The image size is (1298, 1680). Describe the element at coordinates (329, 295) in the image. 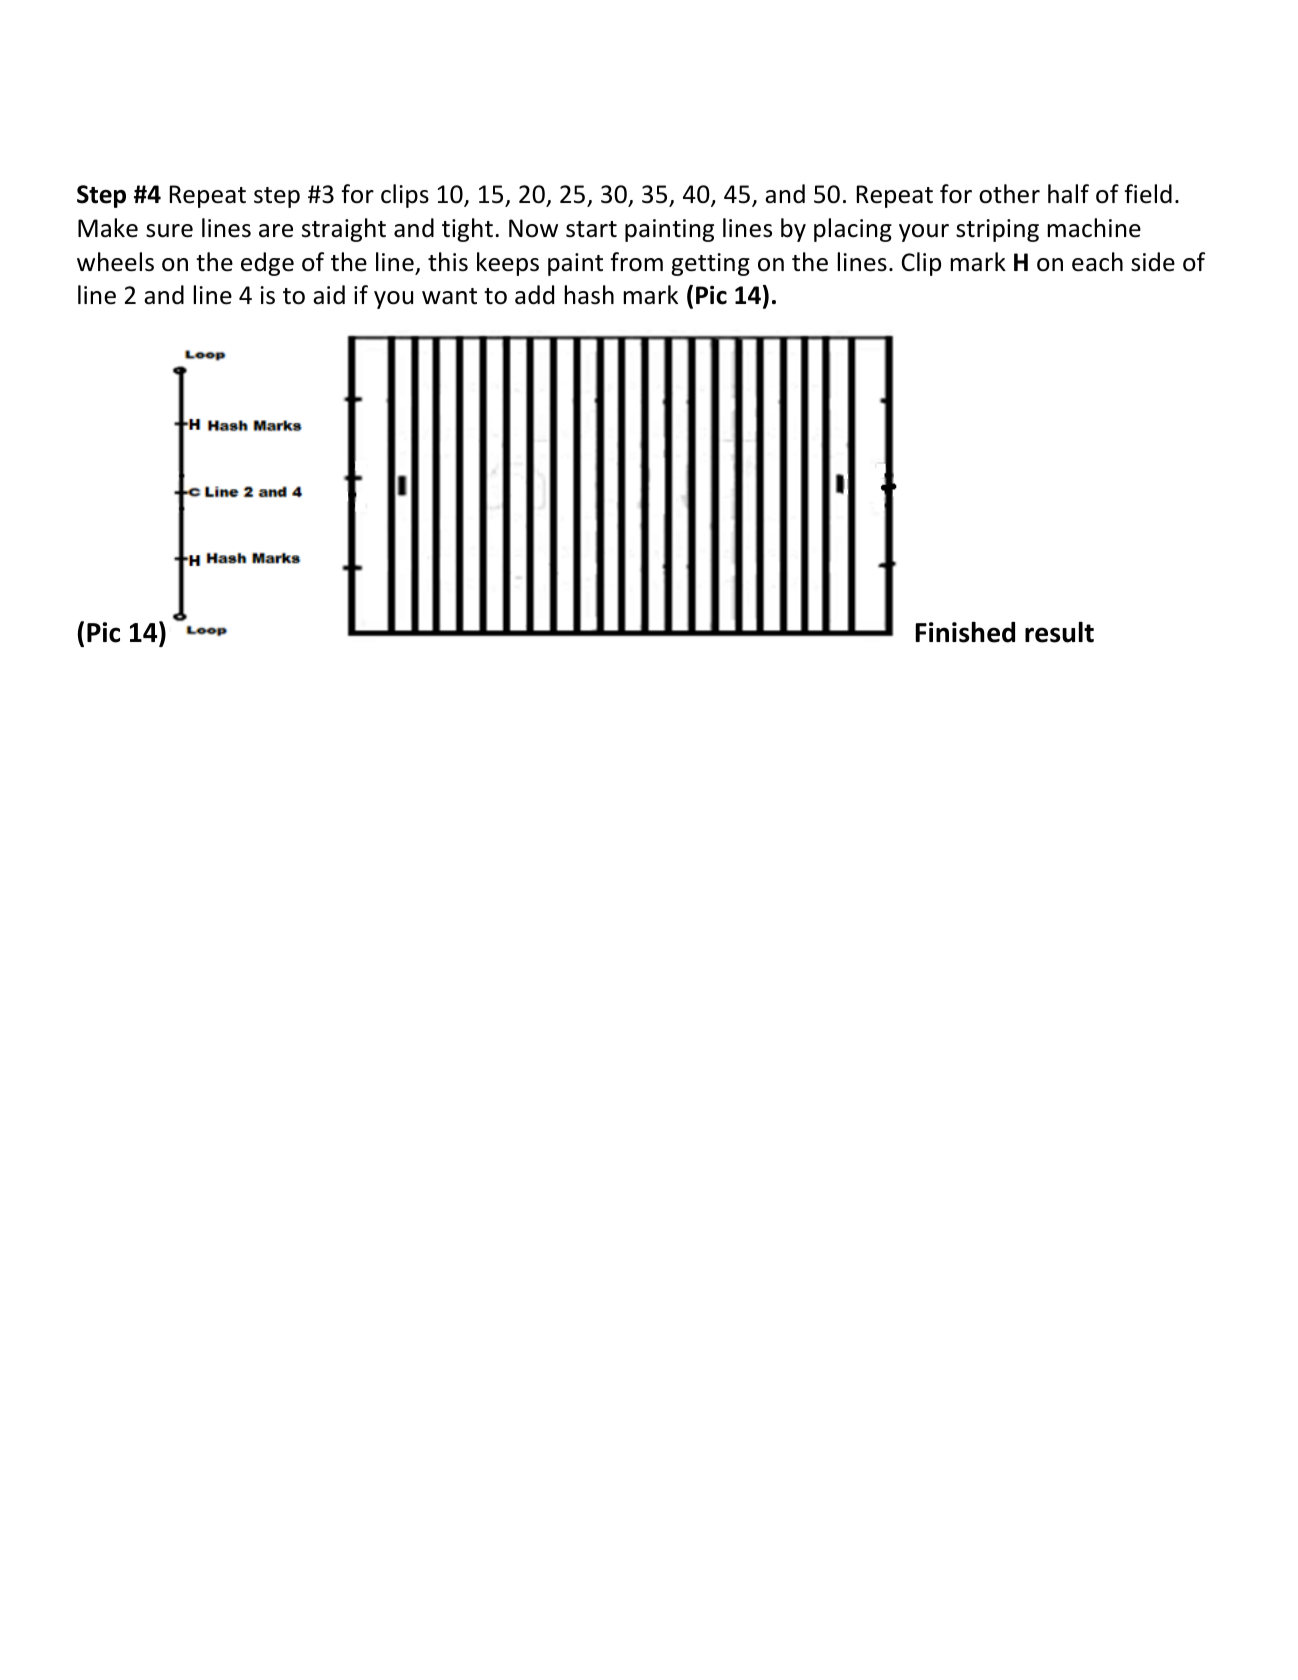

I see `aid` at that location.
